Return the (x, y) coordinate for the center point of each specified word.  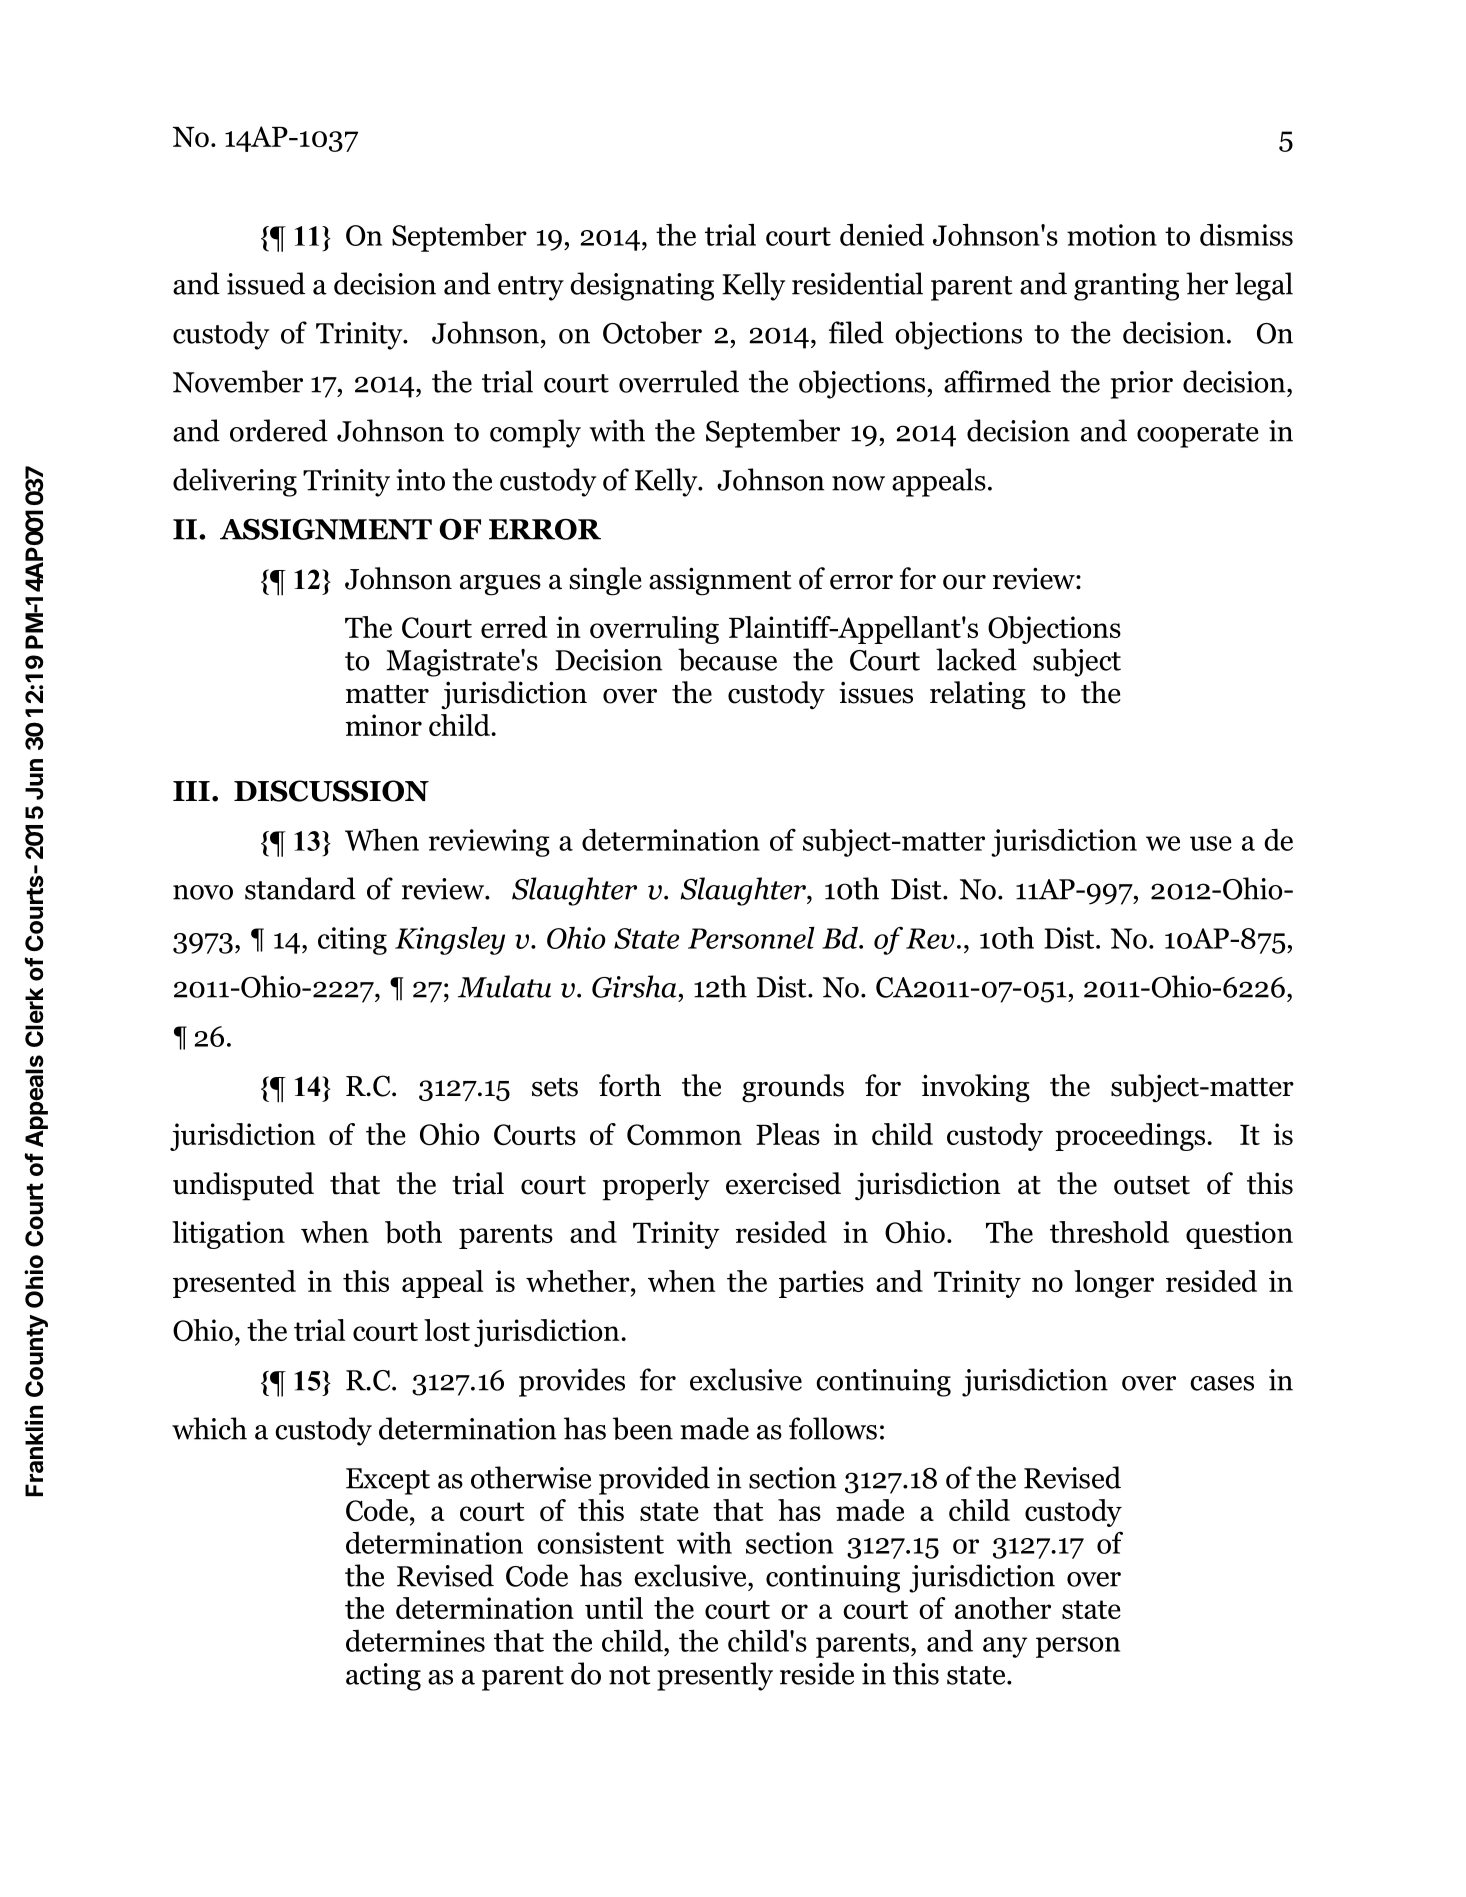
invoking (976, 1088)
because (727, 659)
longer (1114, 1284)
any (1005, 1647)
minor (383, 725)
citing (352, 941)
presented (234, 1284)
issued (266, 283)
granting (1126, 287)
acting (383, 1677)
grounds (793, 1088)
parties (821, 1284)
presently (715, 1676)
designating (642, 286)
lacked (976, 659)
